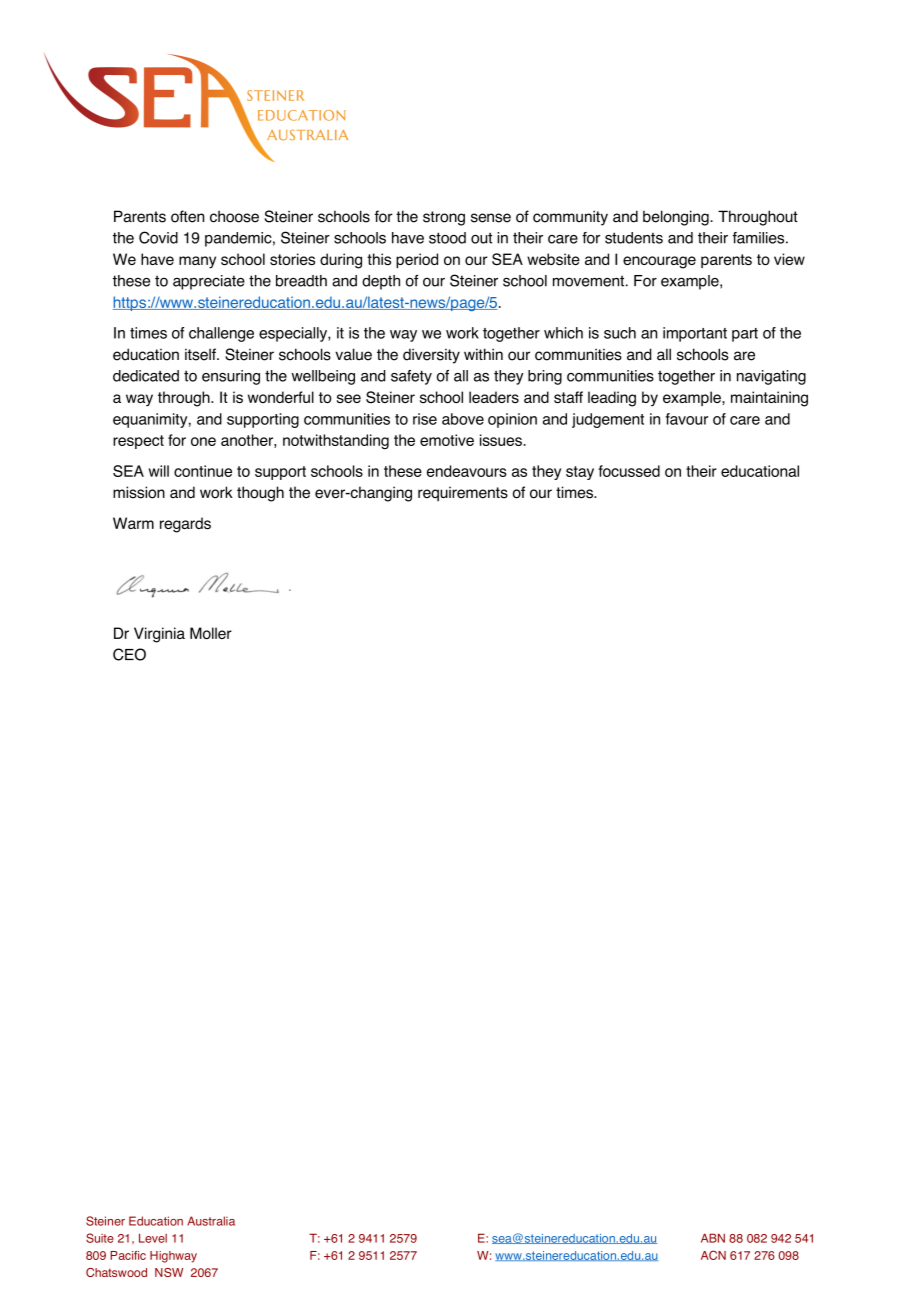 The height and width of the screenshot is (1308, 924). Describe the element at coordinates (185, 525) in the screenshot. I see `regards` at that location.
